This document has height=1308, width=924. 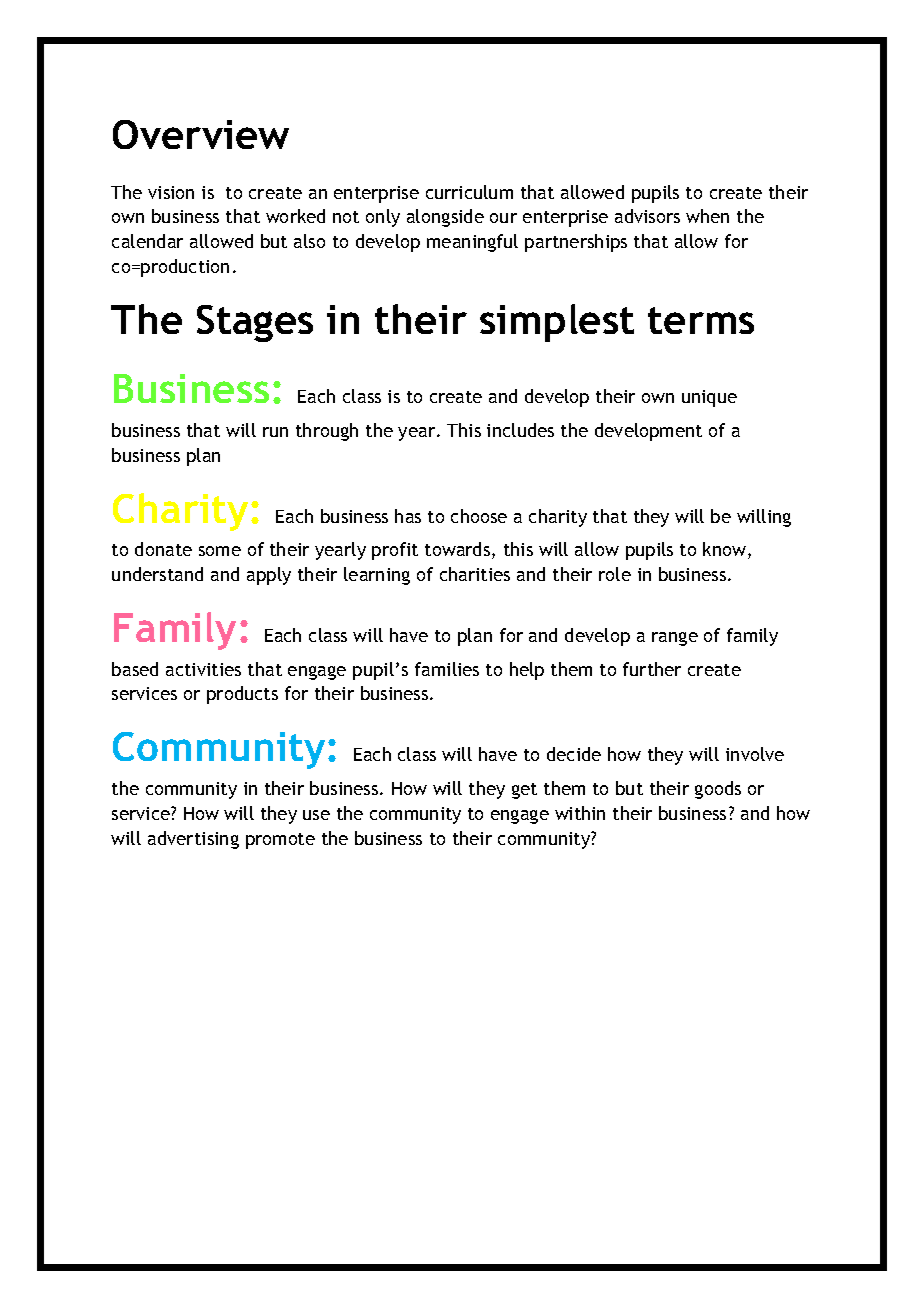 I want to click on Stages, so click(x=255, y=323).
